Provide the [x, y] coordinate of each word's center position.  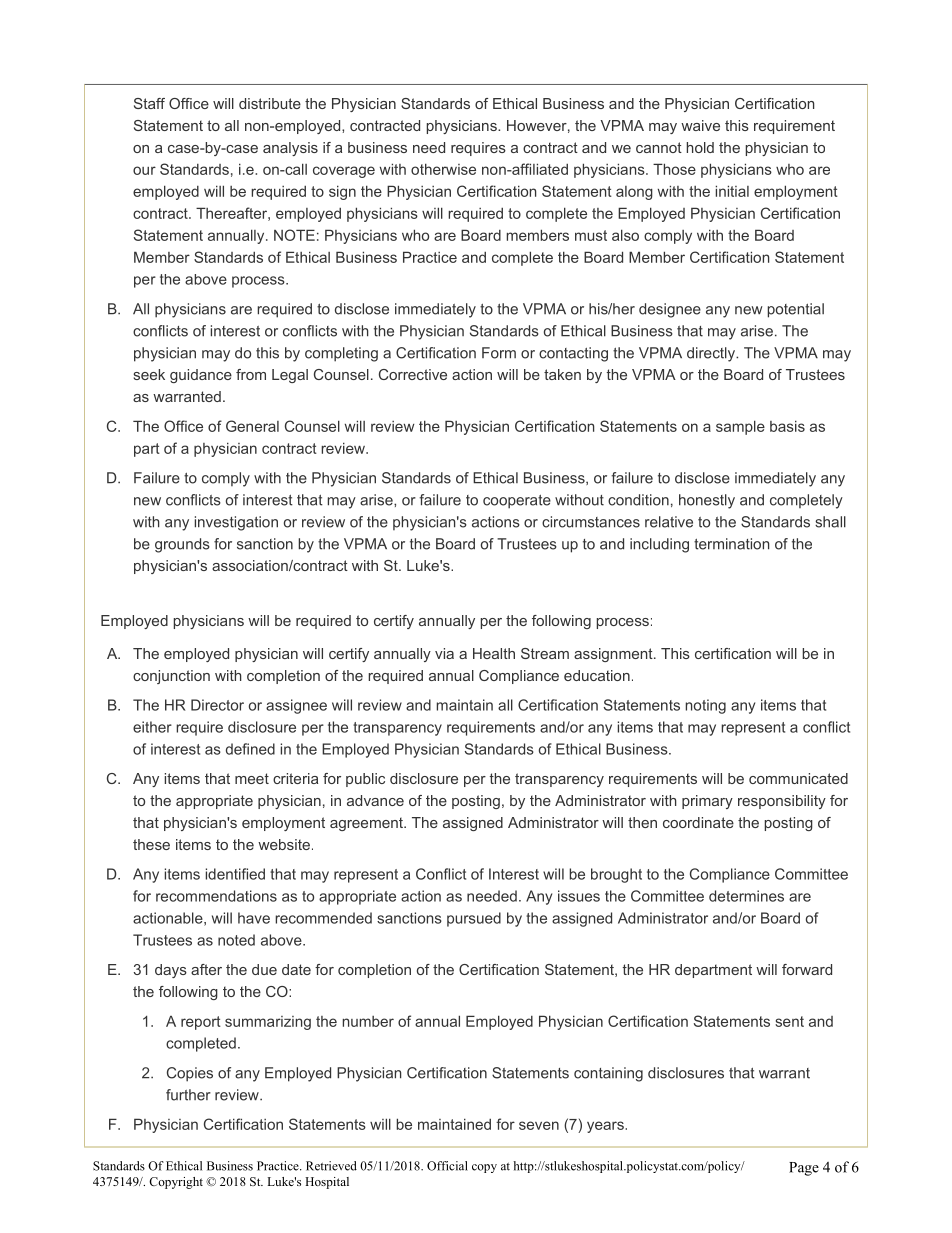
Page [804, 1169]
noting [706, 706]
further [188, 1095]
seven [539, 1125]
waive [700, 125]
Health [494, 653]
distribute [270, 103]
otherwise [443, 169]
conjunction [171, 677]
